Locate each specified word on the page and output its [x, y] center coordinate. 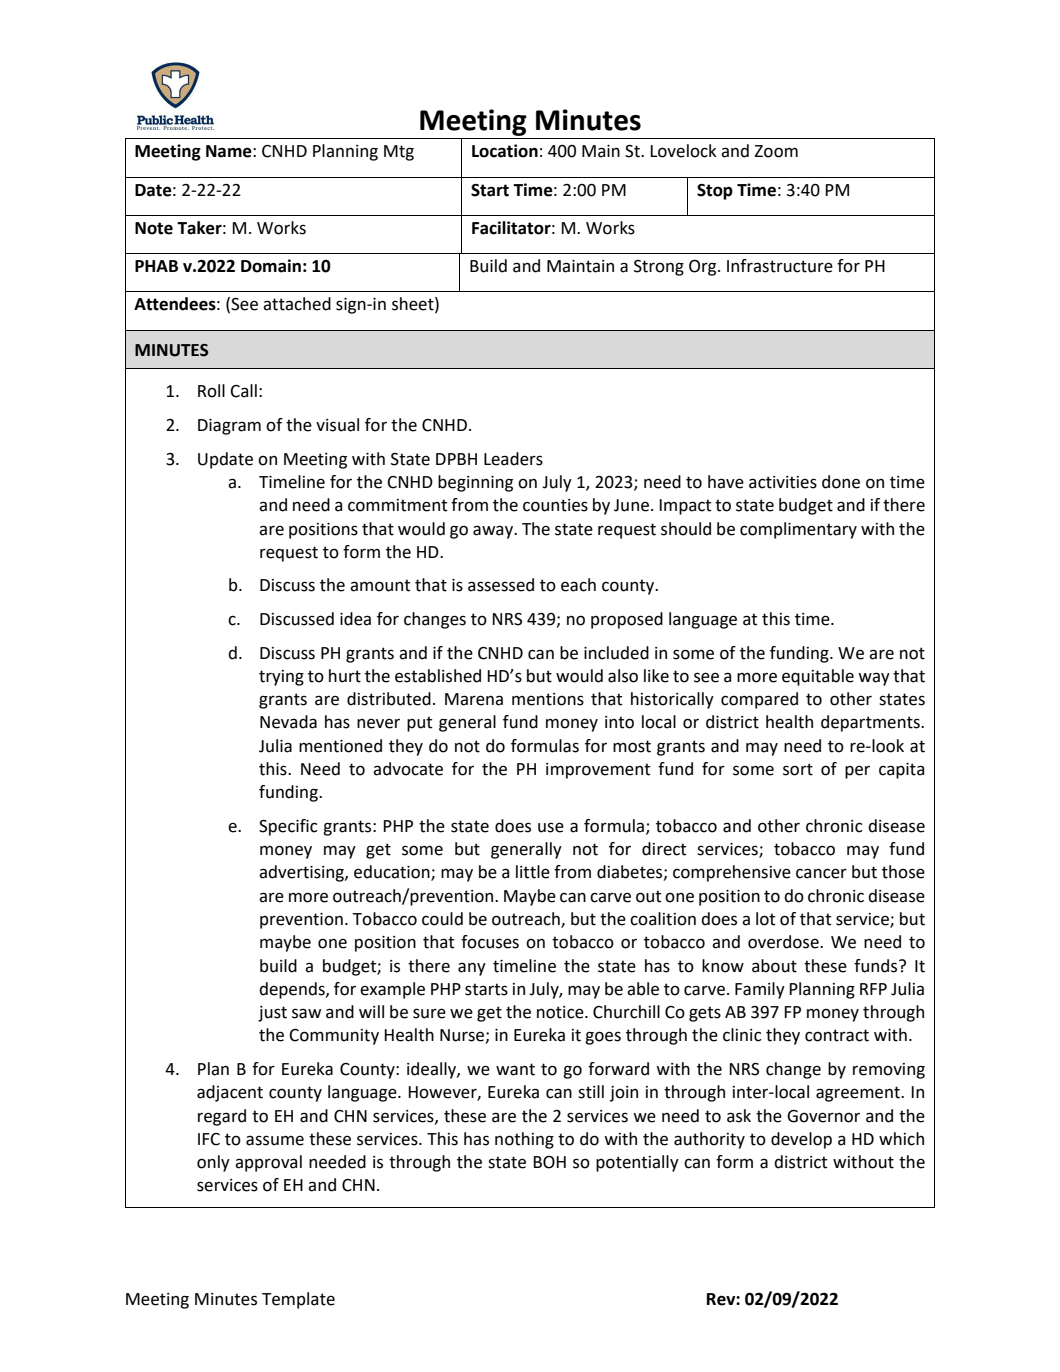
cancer [821, 873]
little [533, 872]
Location [505, 151]
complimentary [798, 530]
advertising [302, 873]
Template [298, 1300]
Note [154, 228]
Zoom [776, 151]
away [494, 532]
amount [380, 585]
